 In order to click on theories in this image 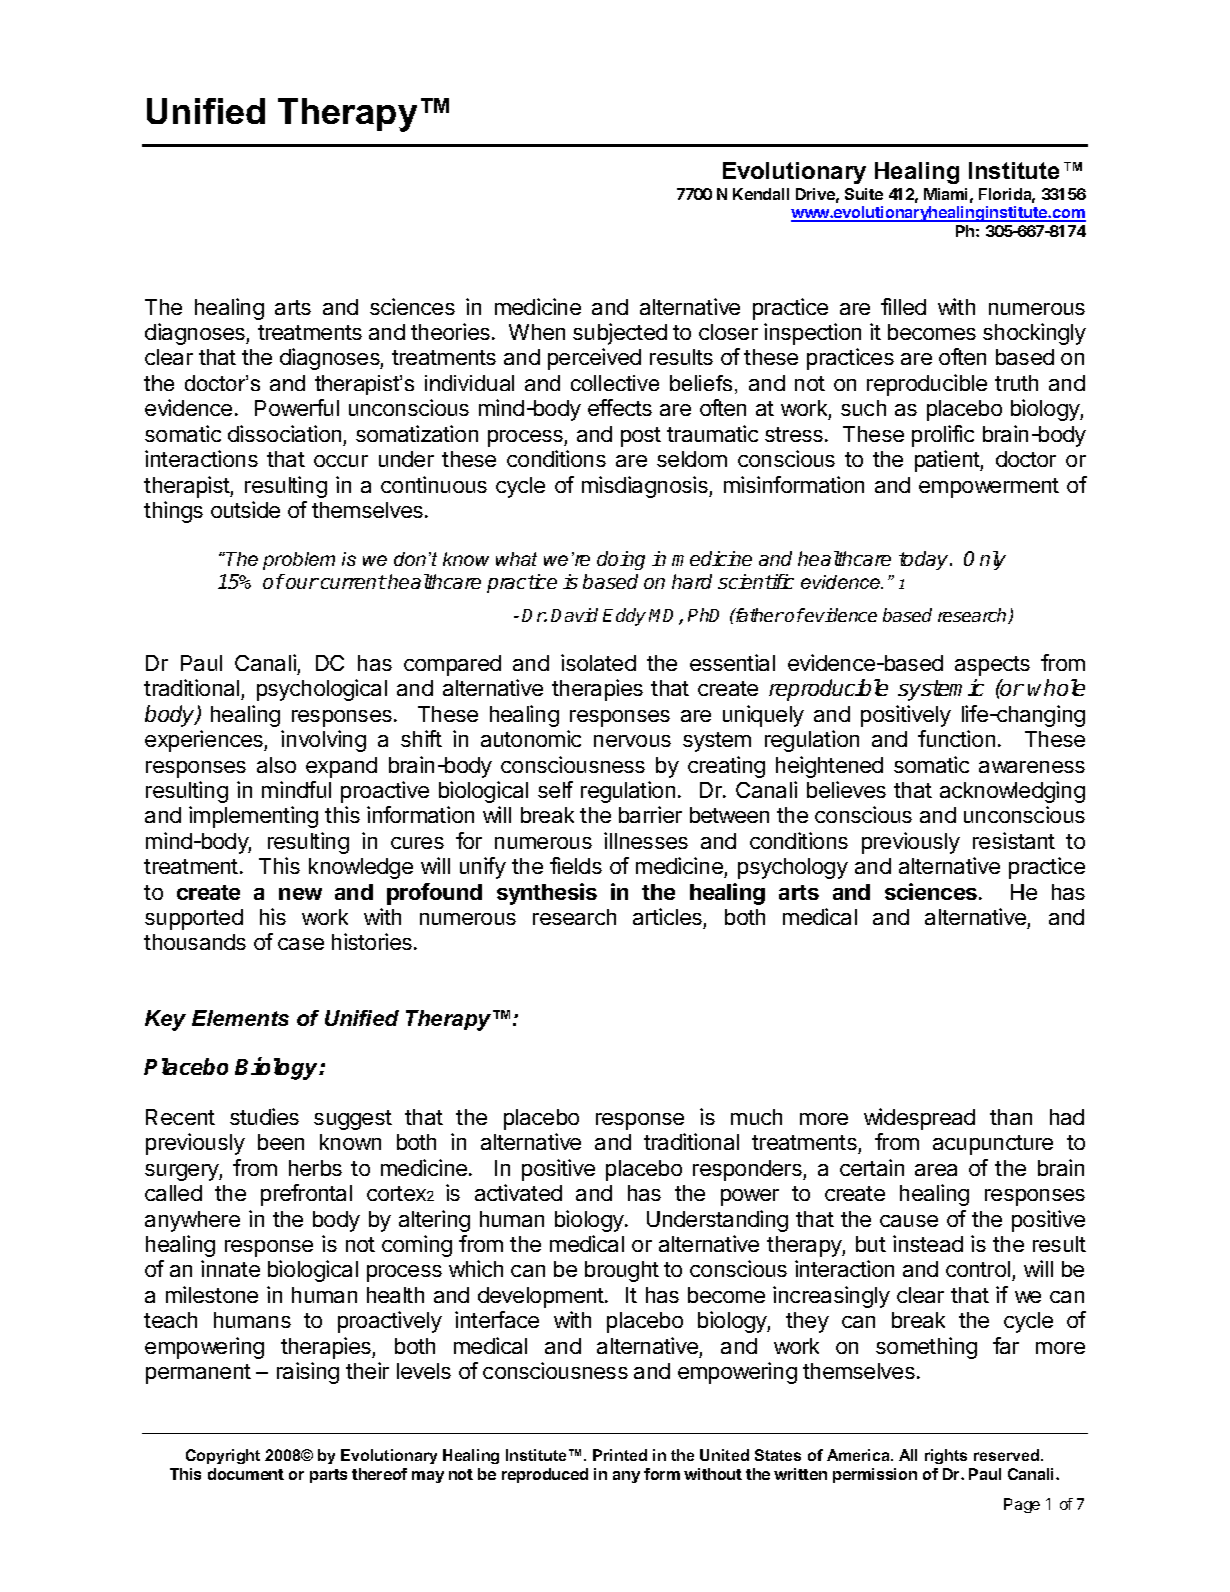, I will do `click(450, 331)`.
